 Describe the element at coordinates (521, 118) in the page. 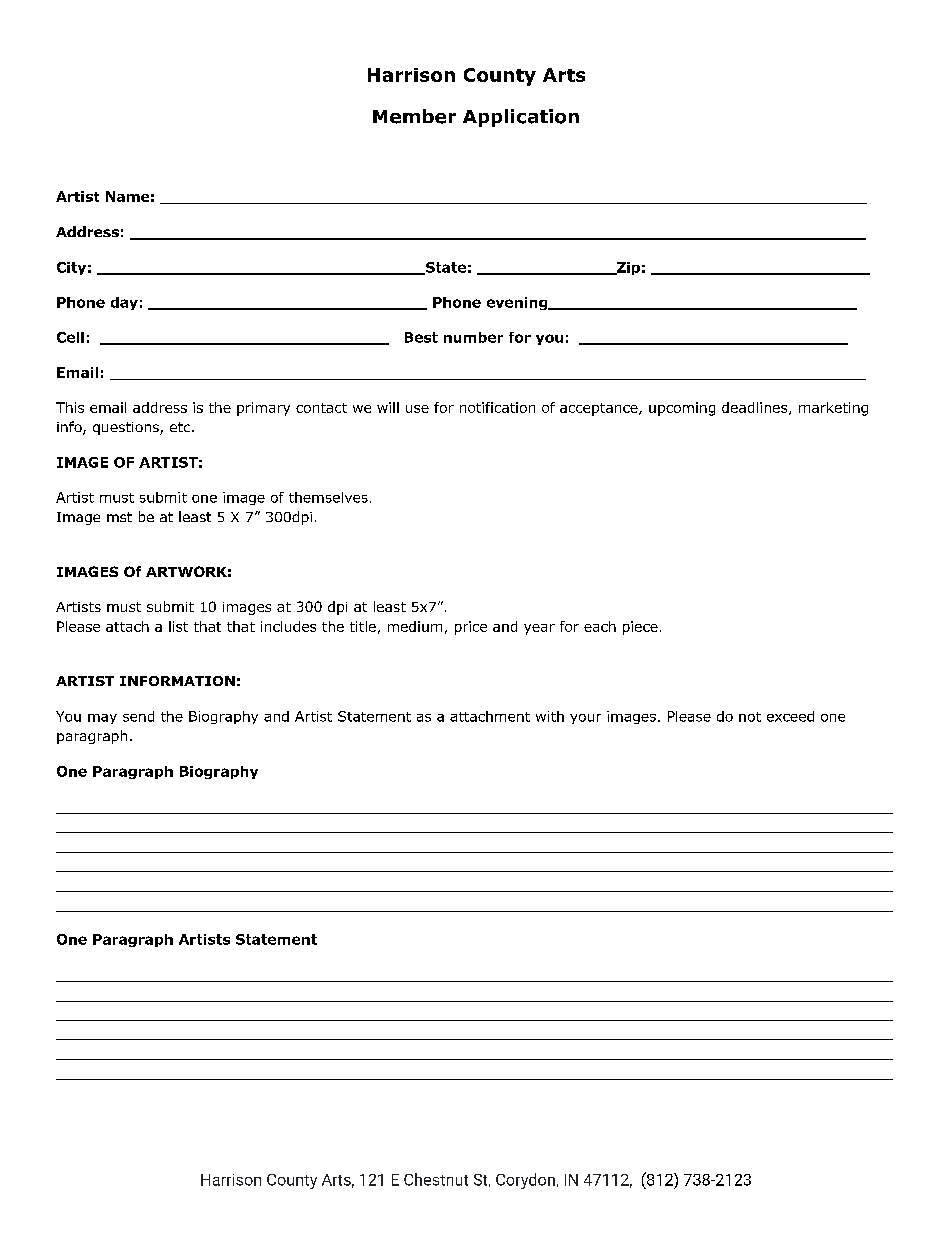

I see `Application` at that location.
